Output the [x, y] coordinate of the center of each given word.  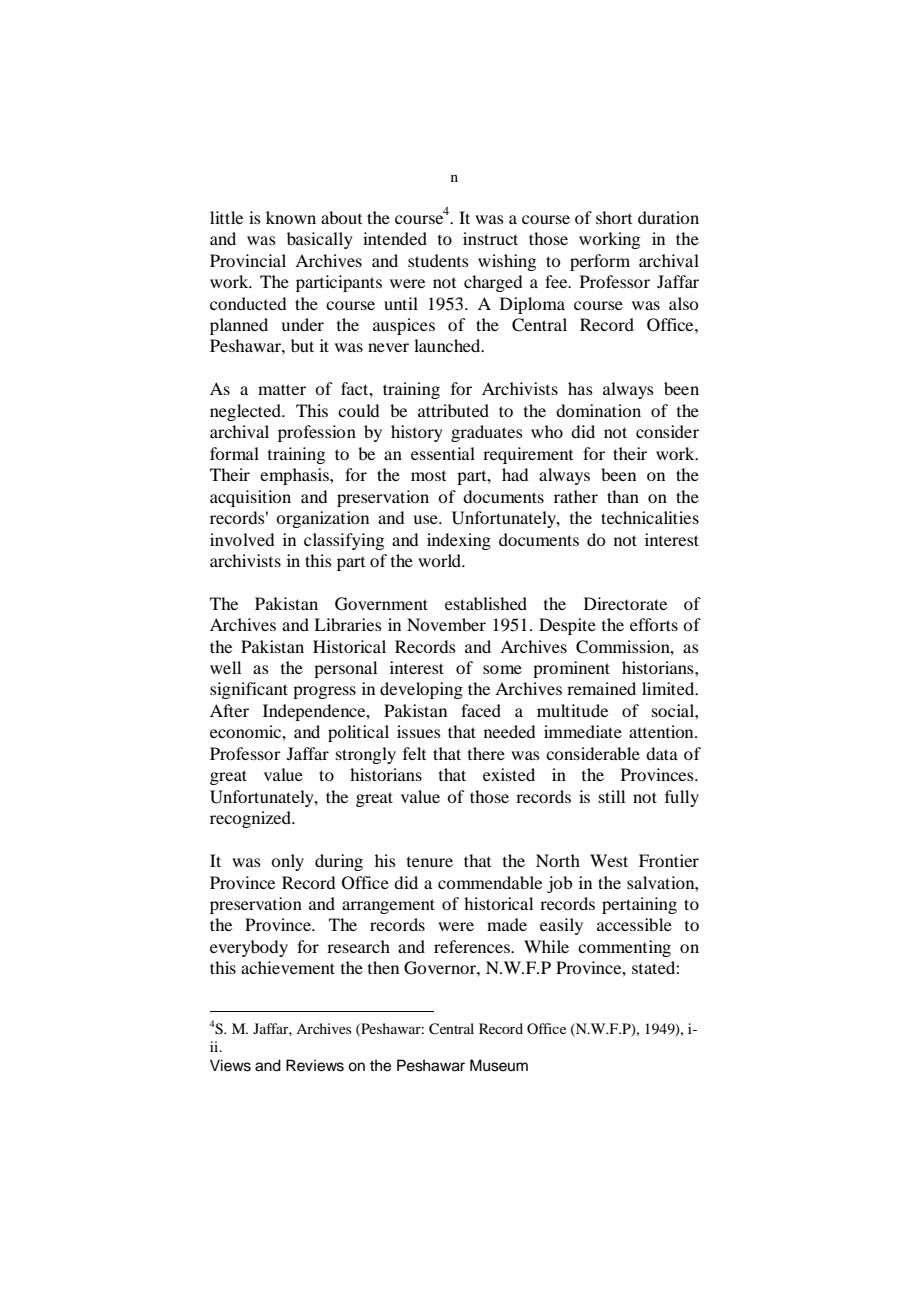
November [446, 624]
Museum [499, 1065]
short [614, 217]
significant [249, 690]
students [438, 260]
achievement [288, 967]
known [291, 217]
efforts [654, 624]
